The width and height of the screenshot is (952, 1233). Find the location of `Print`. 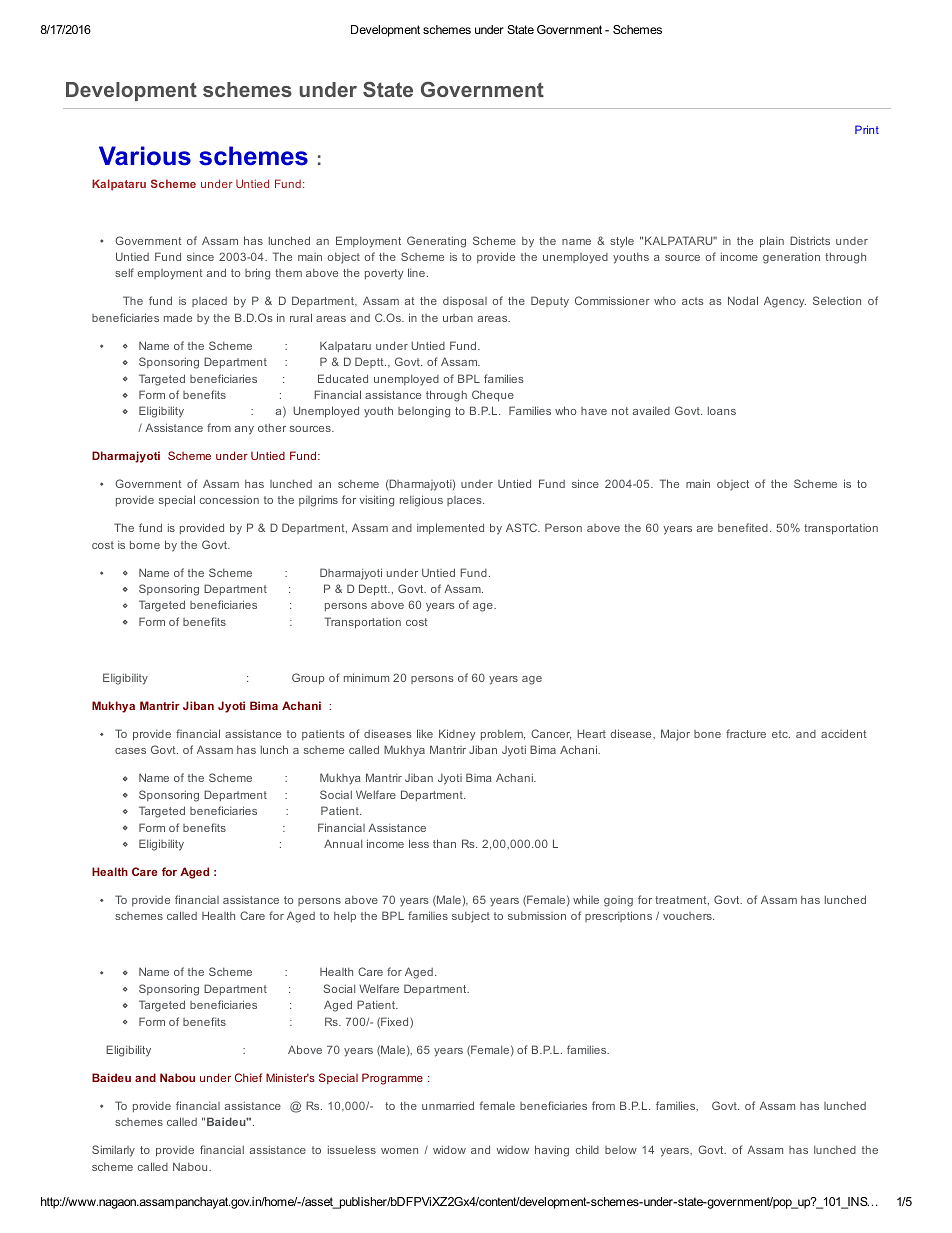

Print is located at coordinates (867, 129).
